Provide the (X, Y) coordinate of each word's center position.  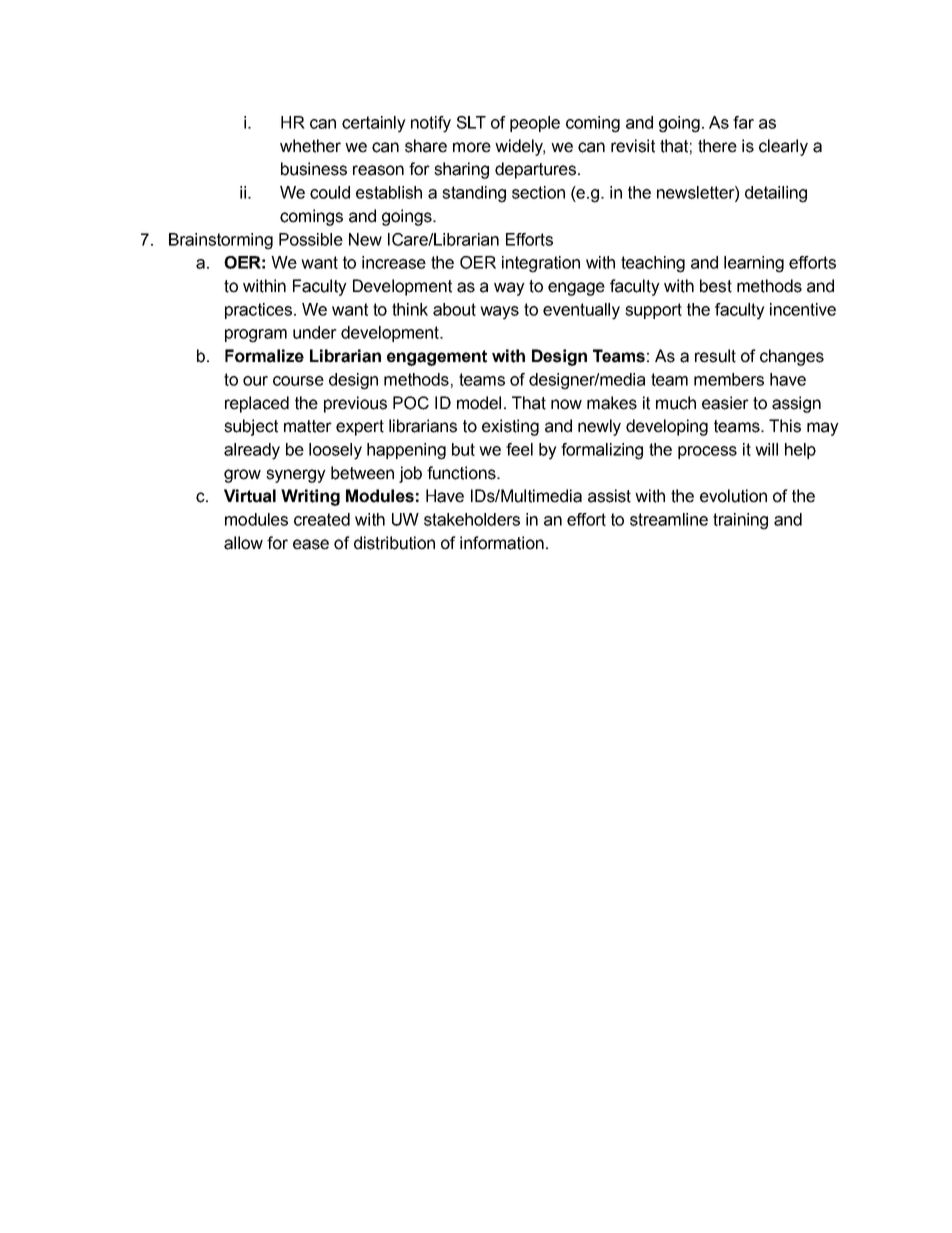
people (535, 124)
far (743, 122)
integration (541, 264)
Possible (311, 239)
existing (510, 427)
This (785, 426)
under (315, 332)
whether (310, 146)
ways (499, 313)
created (322, 519)
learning (754, 264)
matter (308, 426)
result (715, 356)
